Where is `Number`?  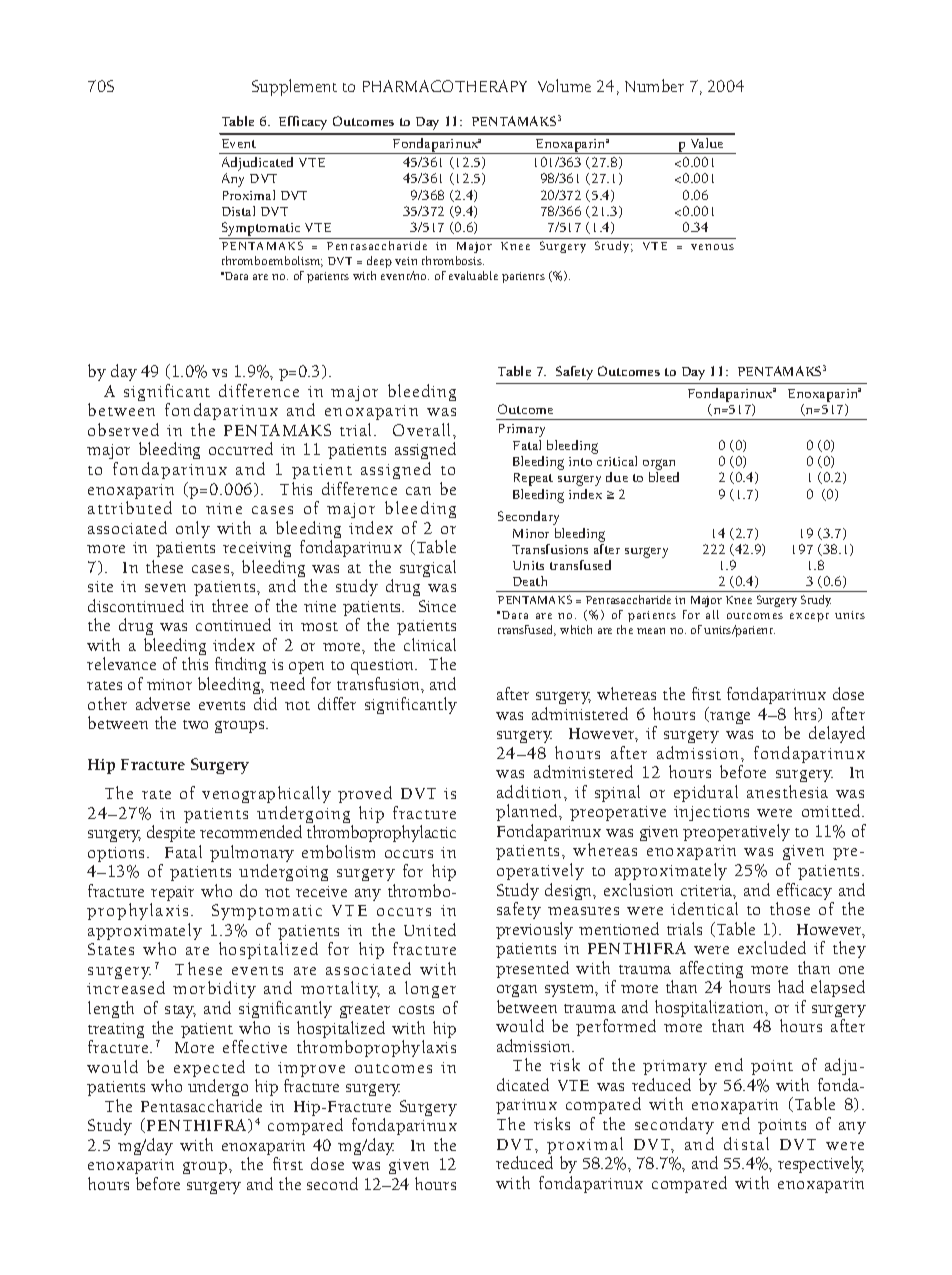
Number is located at coordinates (654, 85).
